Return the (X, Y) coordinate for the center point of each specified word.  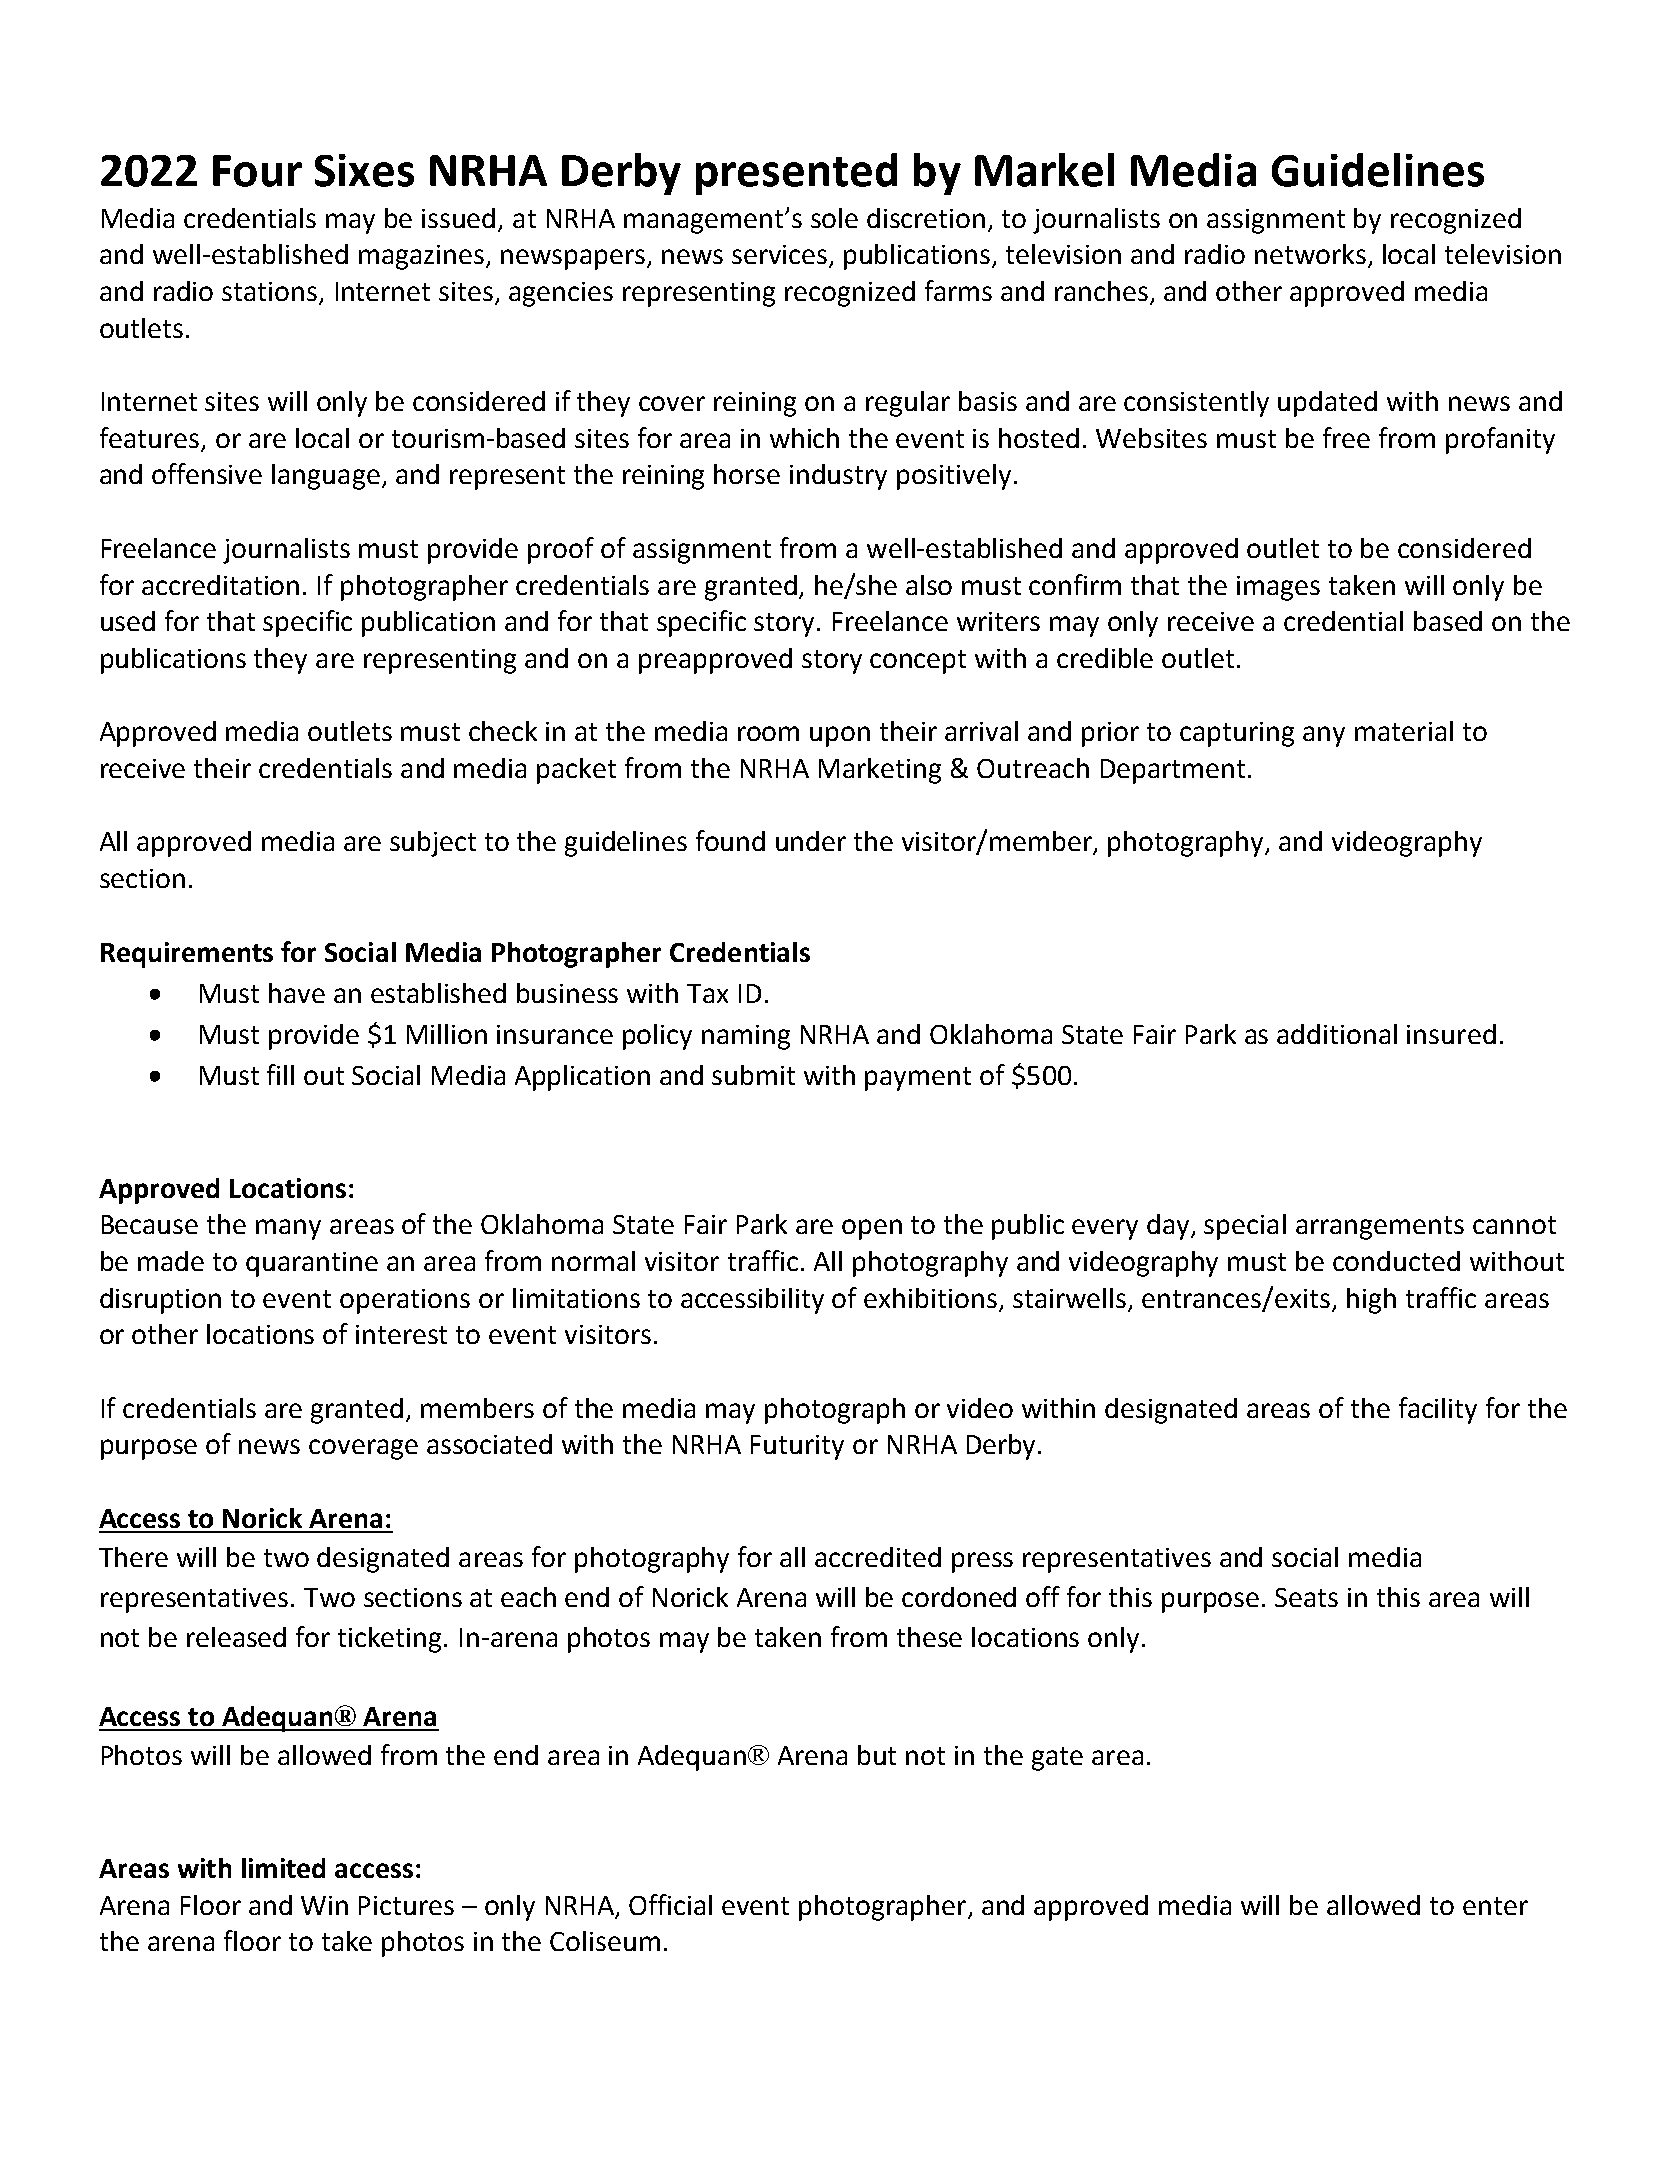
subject (433, 844)
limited (283, 1868)
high (1371, 1301)
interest (401, 1334)
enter (1495, 1906)
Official (670, 1904)
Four (257, 171)
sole (834, 218)
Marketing (880, 771)
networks (1312, 255)
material (1404, 731)
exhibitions (930, 1298)
